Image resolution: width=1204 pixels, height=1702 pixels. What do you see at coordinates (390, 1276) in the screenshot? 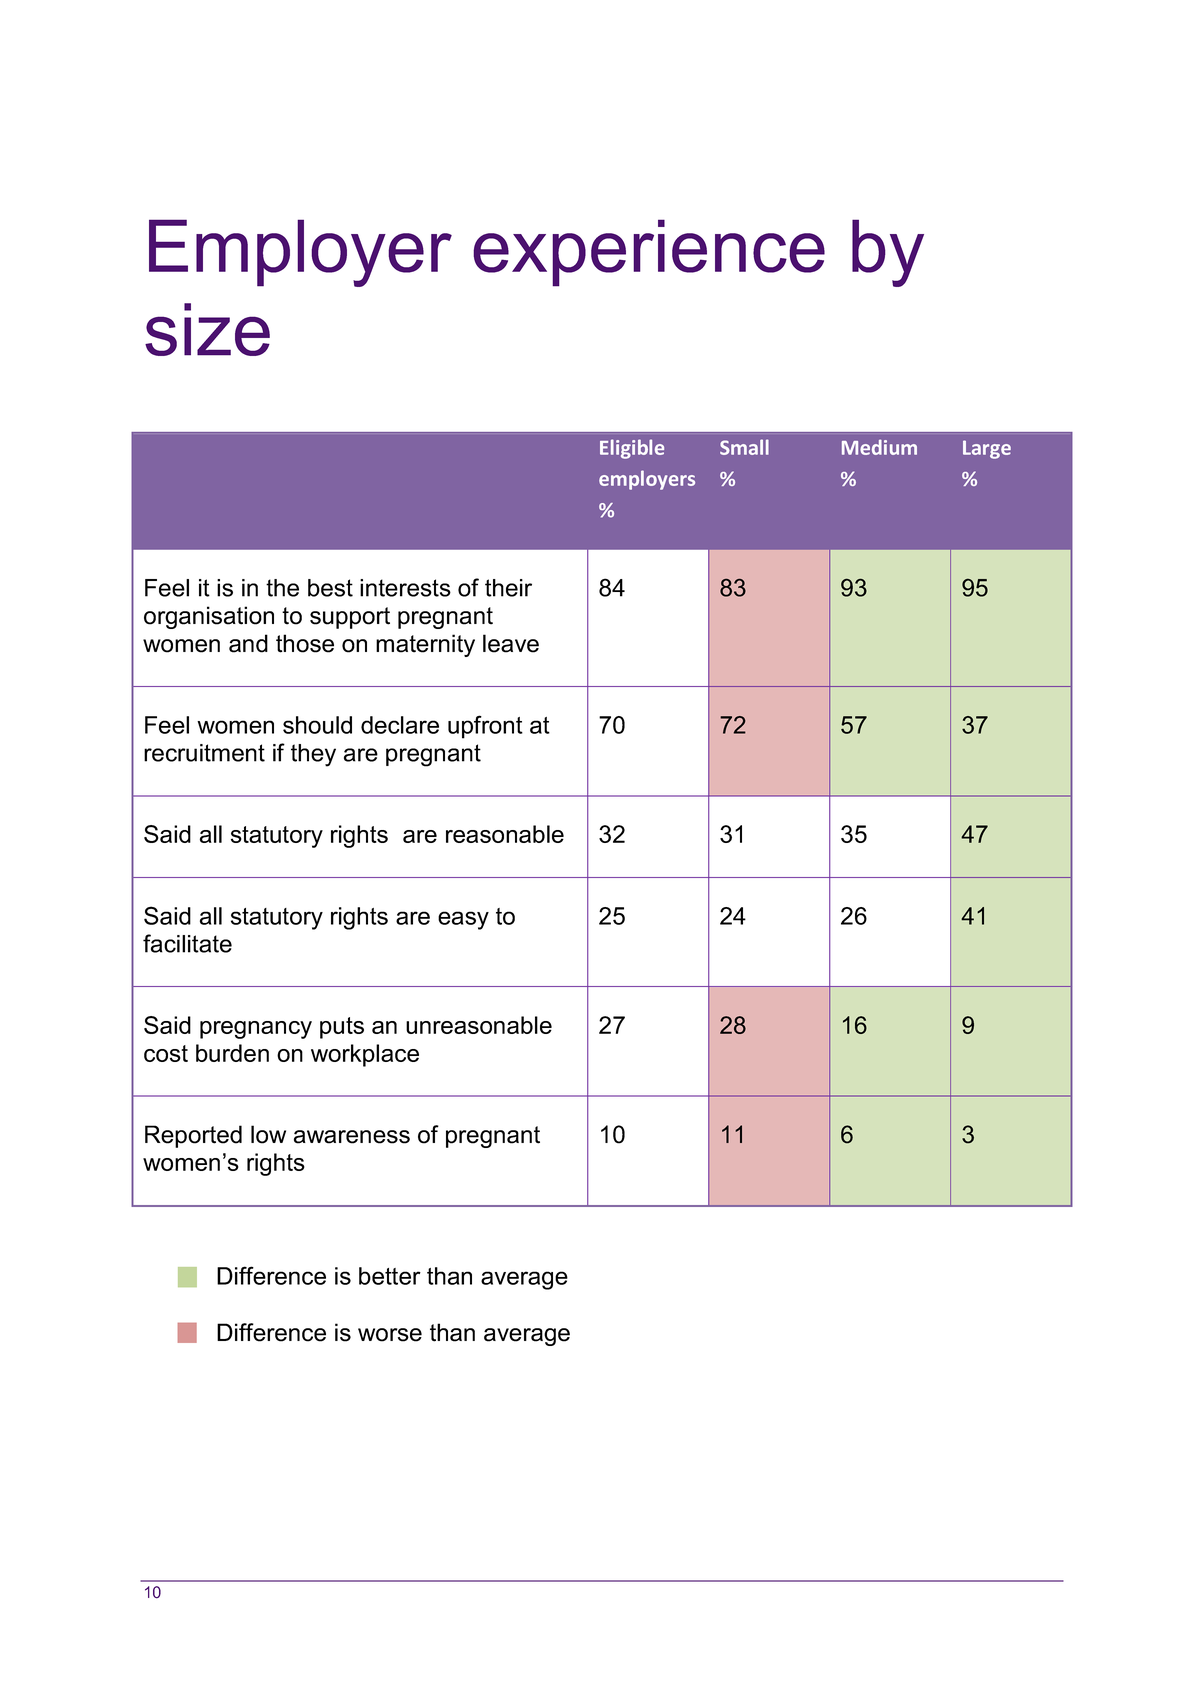
I see `better` at bounding box center [390, 1276].
